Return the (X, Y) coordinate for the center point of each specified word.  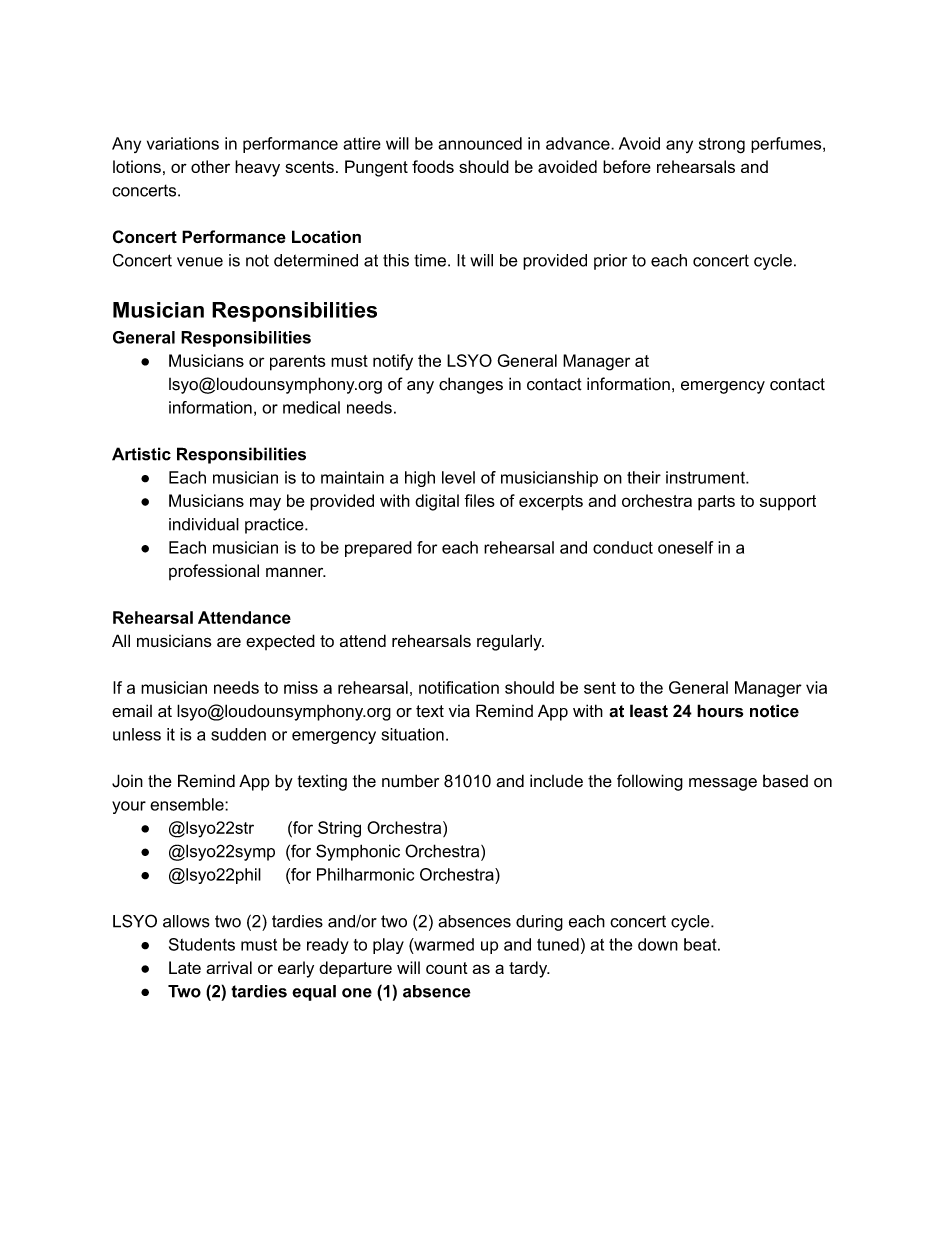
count (447, 968)
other (210, 166)
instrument (706, 477)
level (458, 477)
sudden (238, 734)
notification (459, 687)
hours (720, 711)
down (658, 944)
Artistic (141, 454)
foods (433, 166)
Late (185, 967)
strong (722, 146)
